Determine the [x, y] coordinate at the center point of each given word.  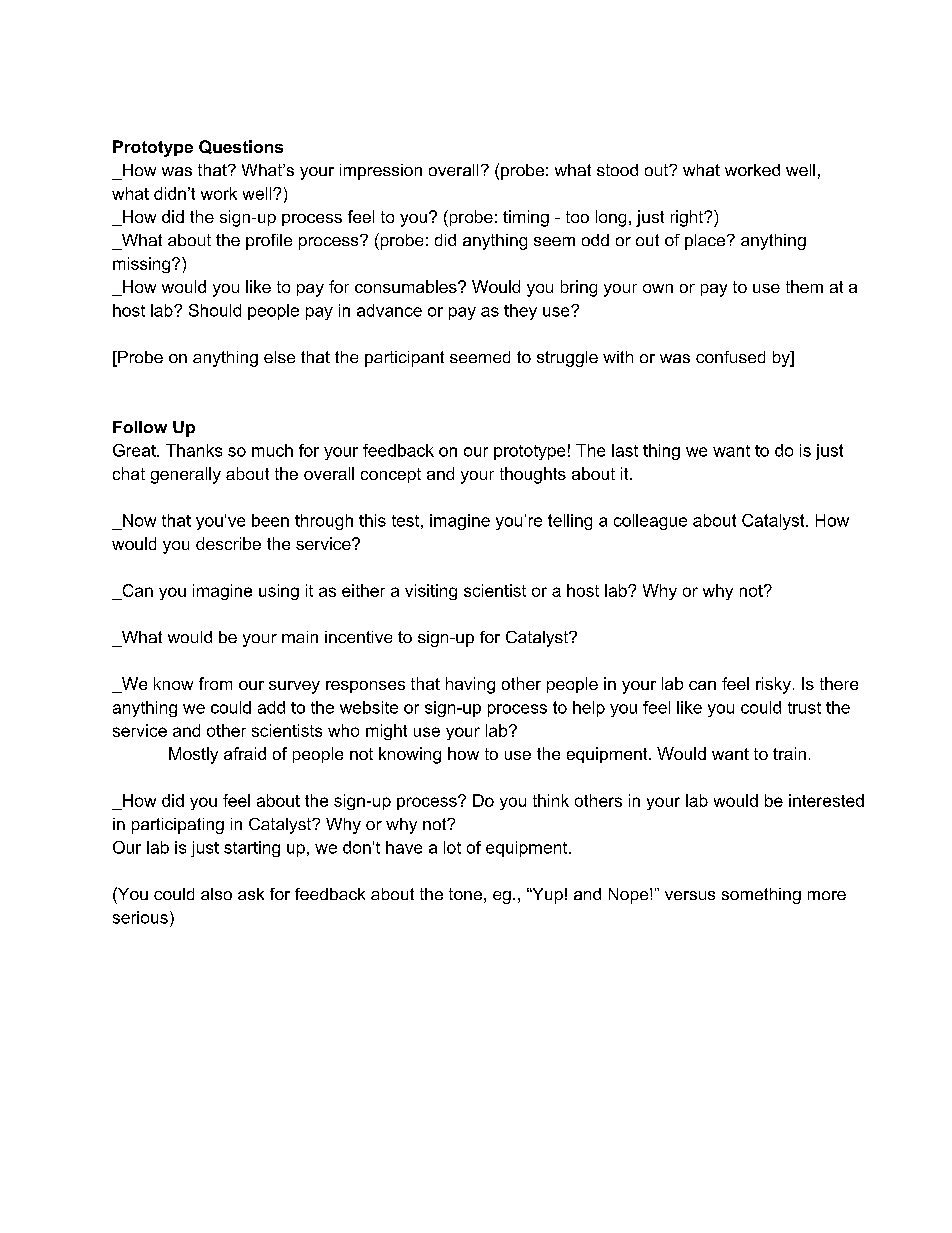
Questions [241, 147]
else [279, 357]
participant [404, 359]
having [470, 685]
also [216, 894]
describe [228, 543]
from [215, 683]
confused [730, 357]
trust [804, 708]
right [688, 218]
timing [526, 218]
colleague [650, 522]
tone [465, 894]
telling [570, 522]
